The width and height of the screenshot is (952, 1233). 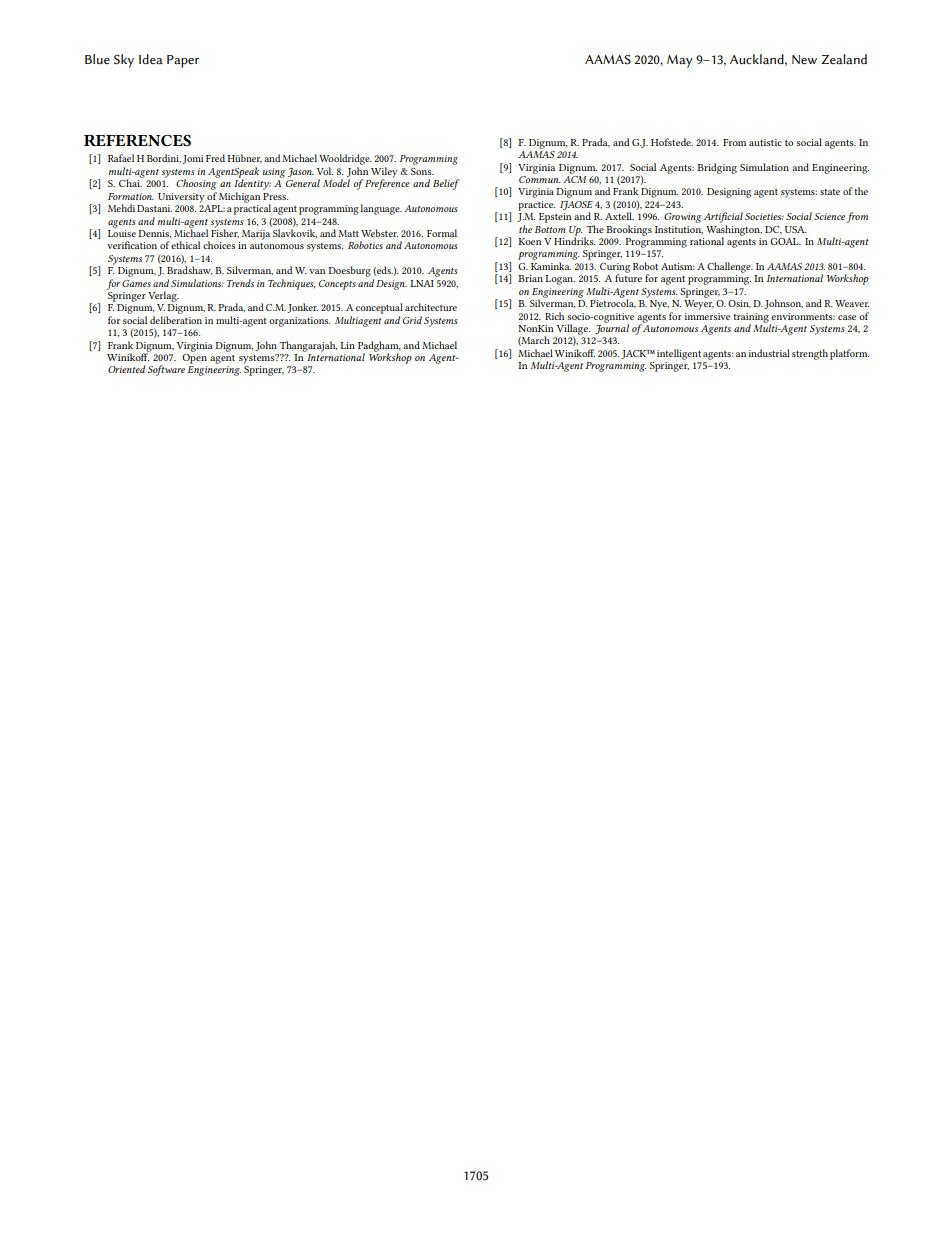 What do you see at coordinates (422, 171) in the screenshot?
I see `Sons` at bounding box center [422, 171].
